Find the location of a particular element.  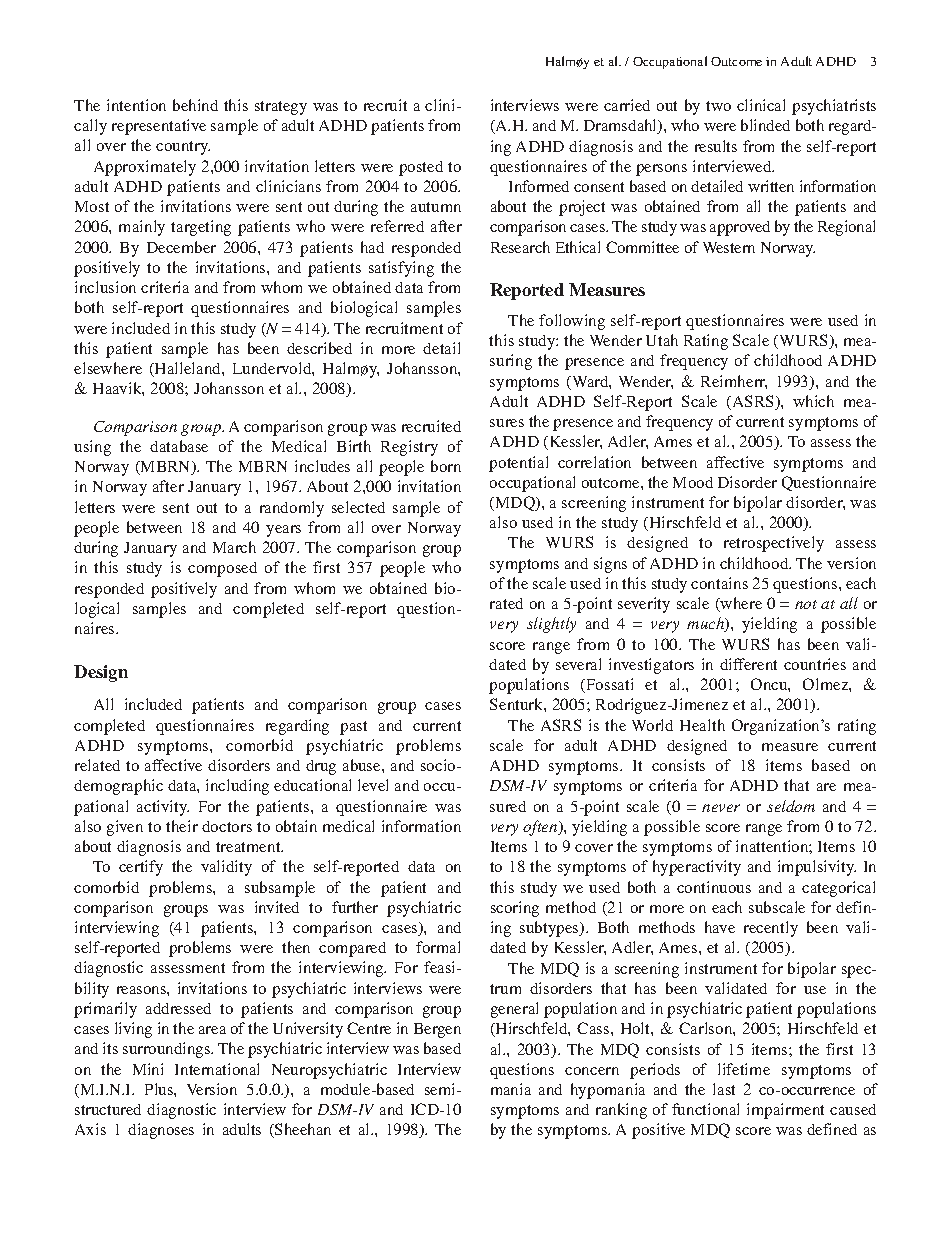

rated is located at coordinates (506, 603).
